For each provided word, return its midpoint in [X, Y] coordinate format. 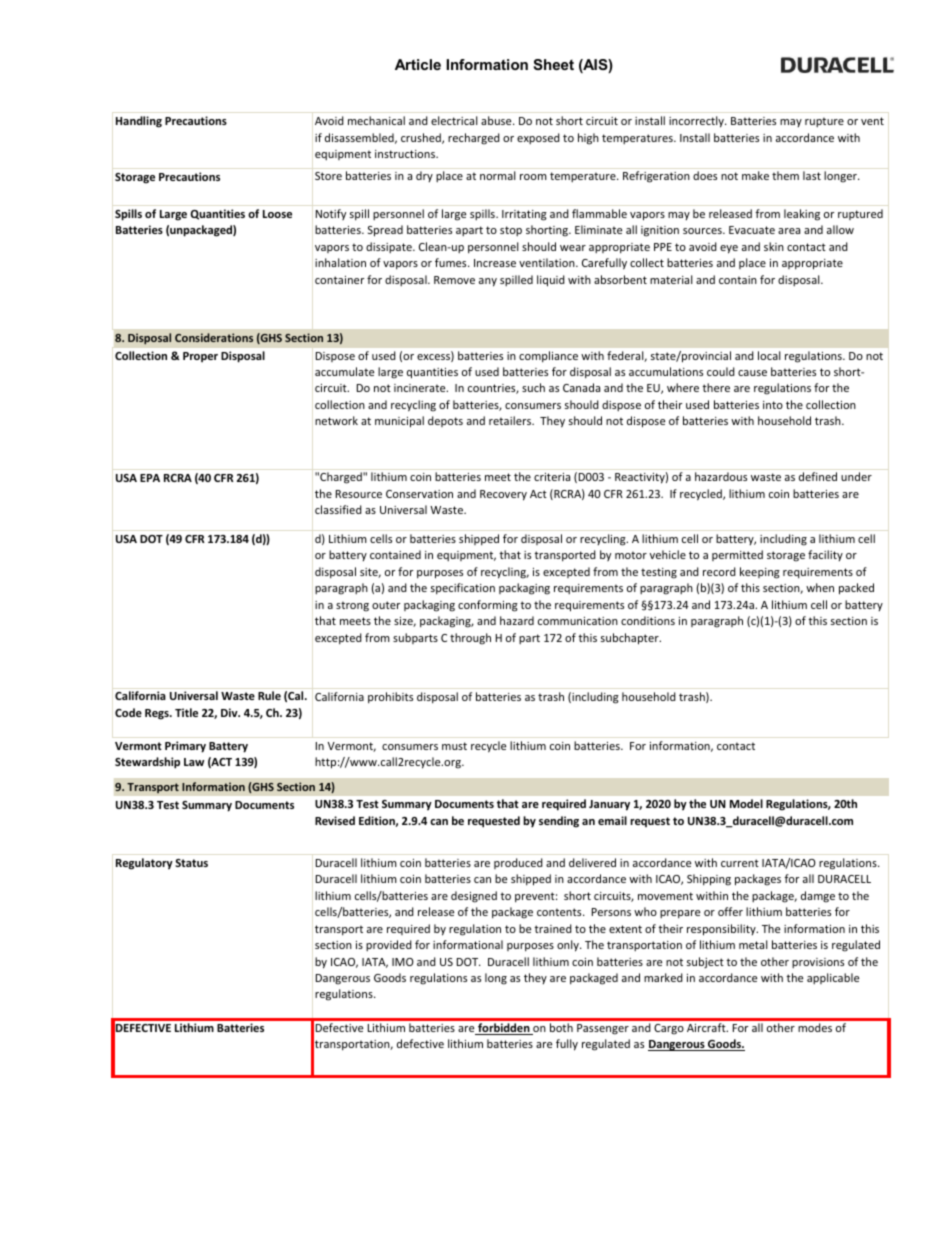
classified [338, 509]
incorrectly [697, 122]
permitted [737, 555]
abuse [497, 120]
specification [463, 589]
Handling [139, 122]
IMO [403, 962]
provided [389, 945]
